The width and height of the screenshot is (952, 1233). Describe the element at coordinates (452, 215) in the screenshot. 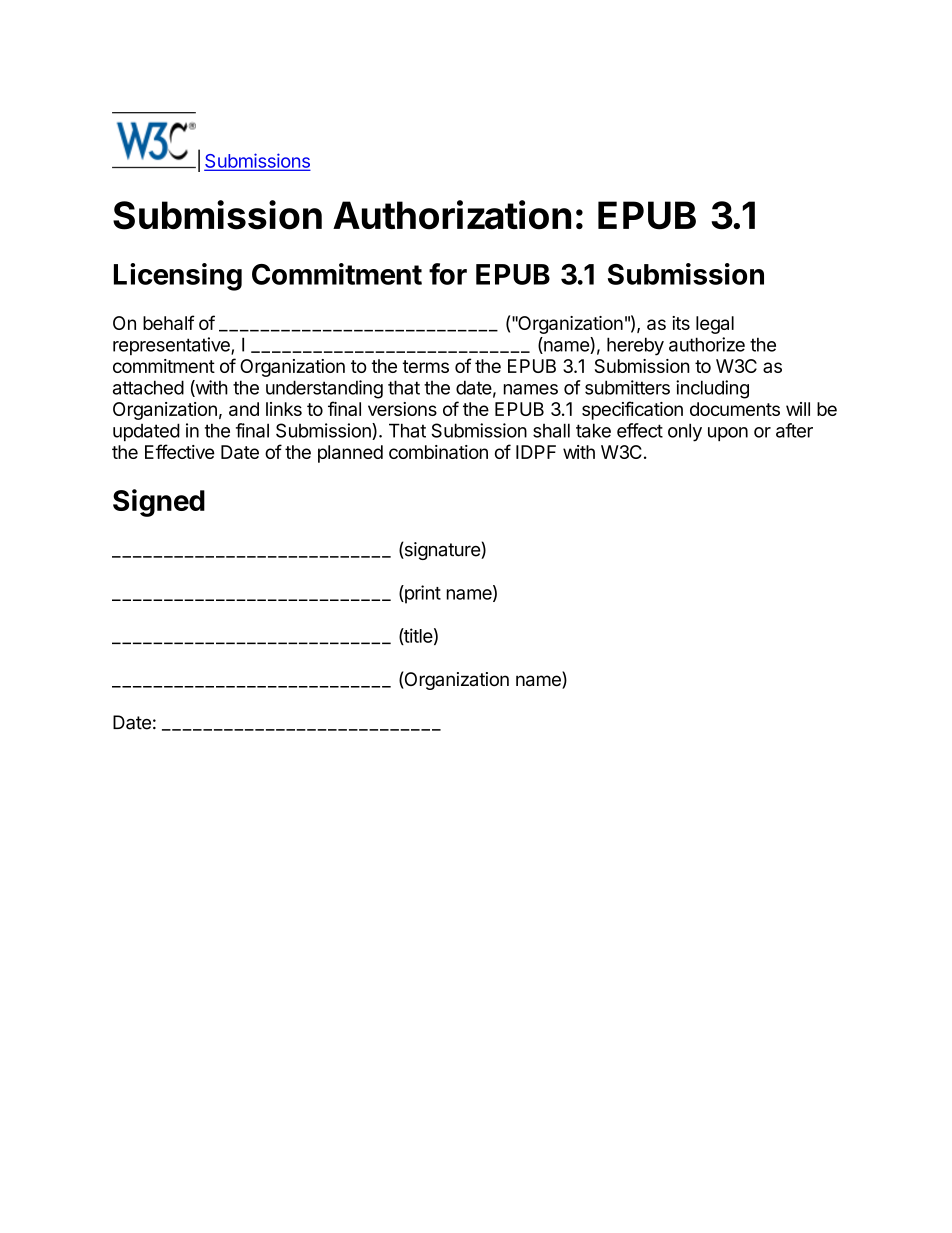

I see `Authorization` at that location.
